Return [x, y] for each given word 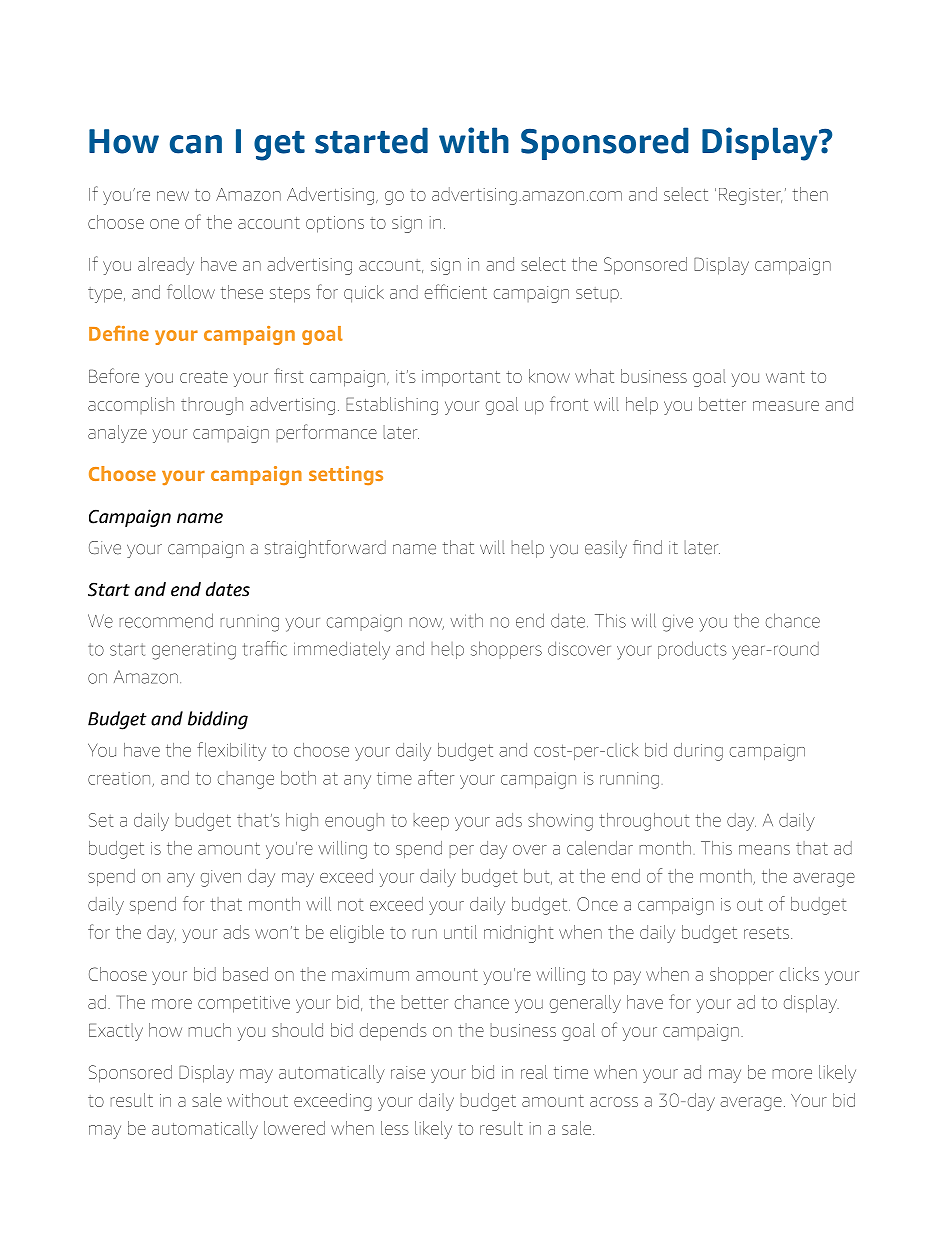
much [210, 1030]
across [614, 1102]
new [173, 196]
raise [408, 1072]
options [335, 224]
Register [750, 196]
